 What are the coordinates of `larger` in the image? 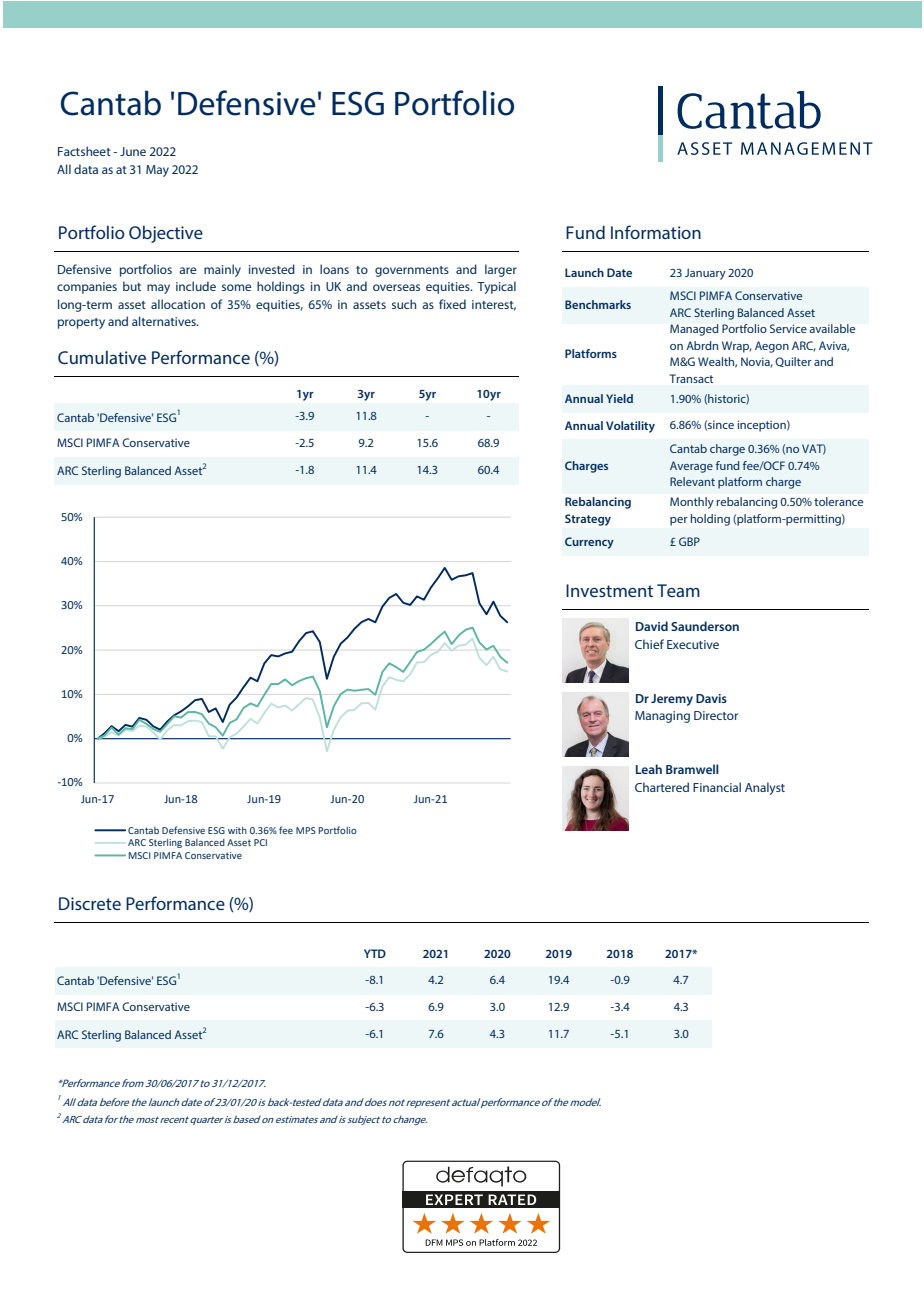 It's located at (501, 270).
